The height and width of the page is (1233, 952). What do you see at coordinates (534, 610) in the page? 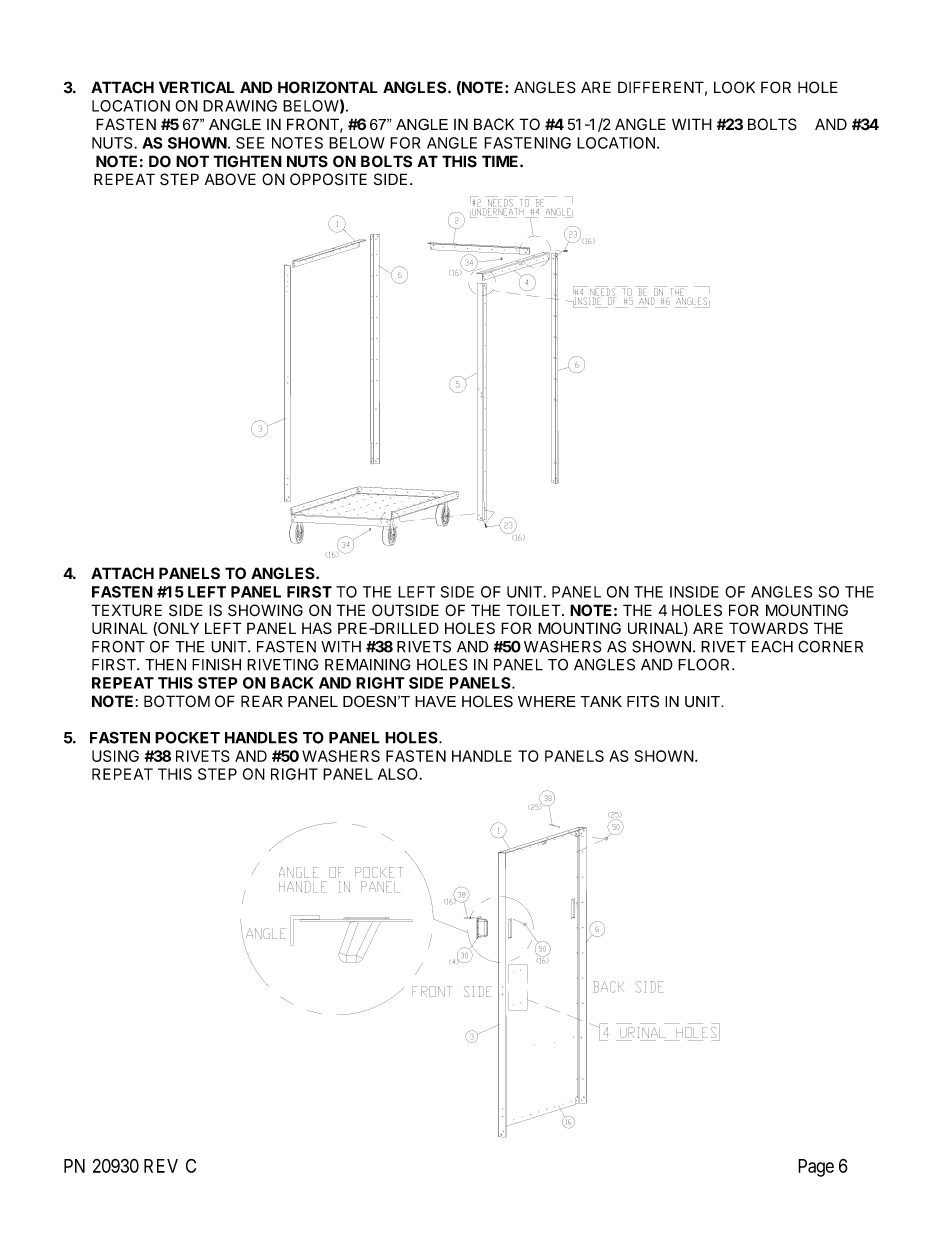
I see `TOILET` at bounding box center [534, 610].
